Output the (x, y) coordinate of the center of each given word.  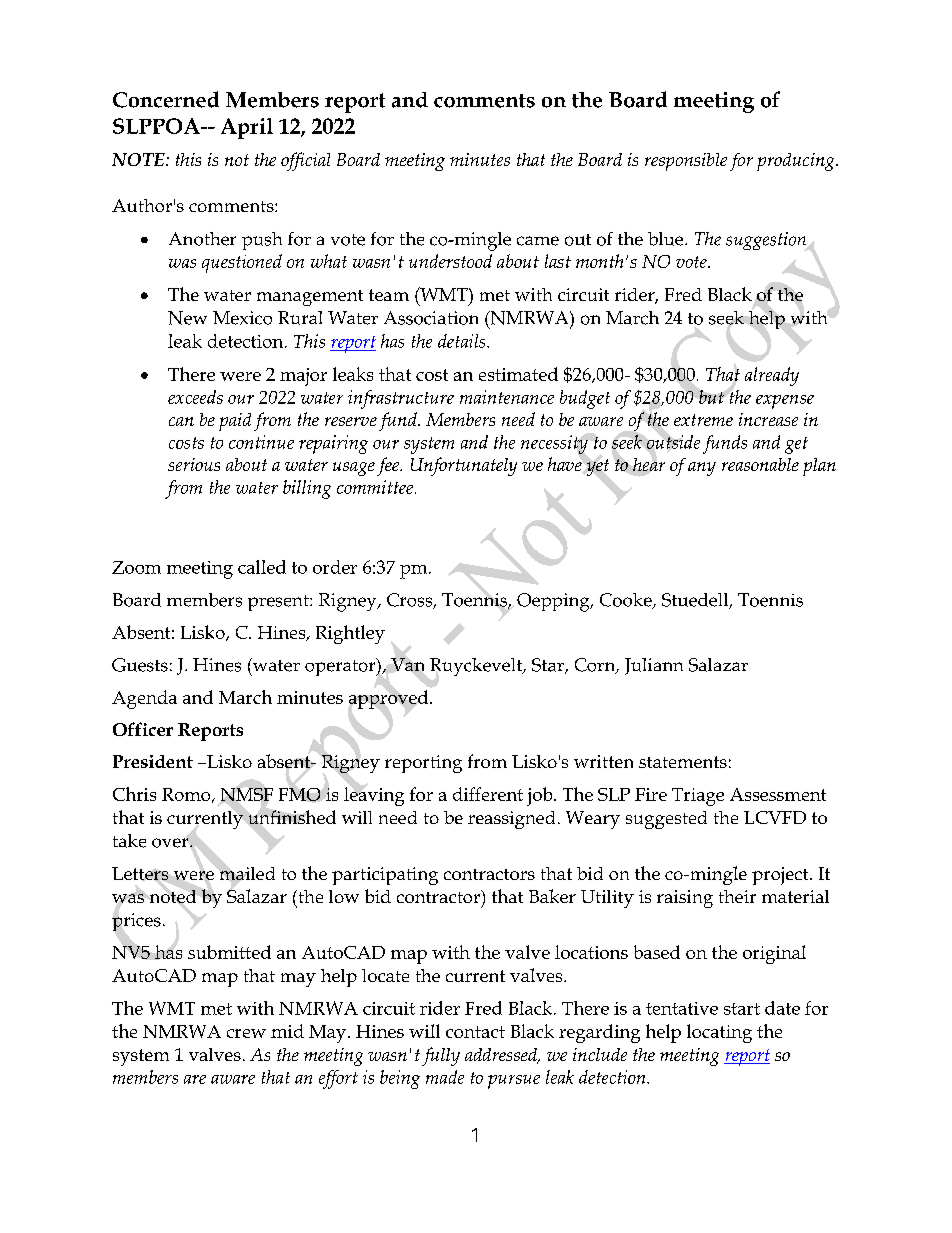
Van (407, 664)
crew (246, 1033)
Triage (698, 797)
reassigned (511, 820)
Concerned (166, 99)
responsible (686, 162)
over (171, 843)
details (463, 341)
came (538, 241)
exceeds (195, 397)
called (262, 567)
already (772, 376)
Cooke (627, 601)
